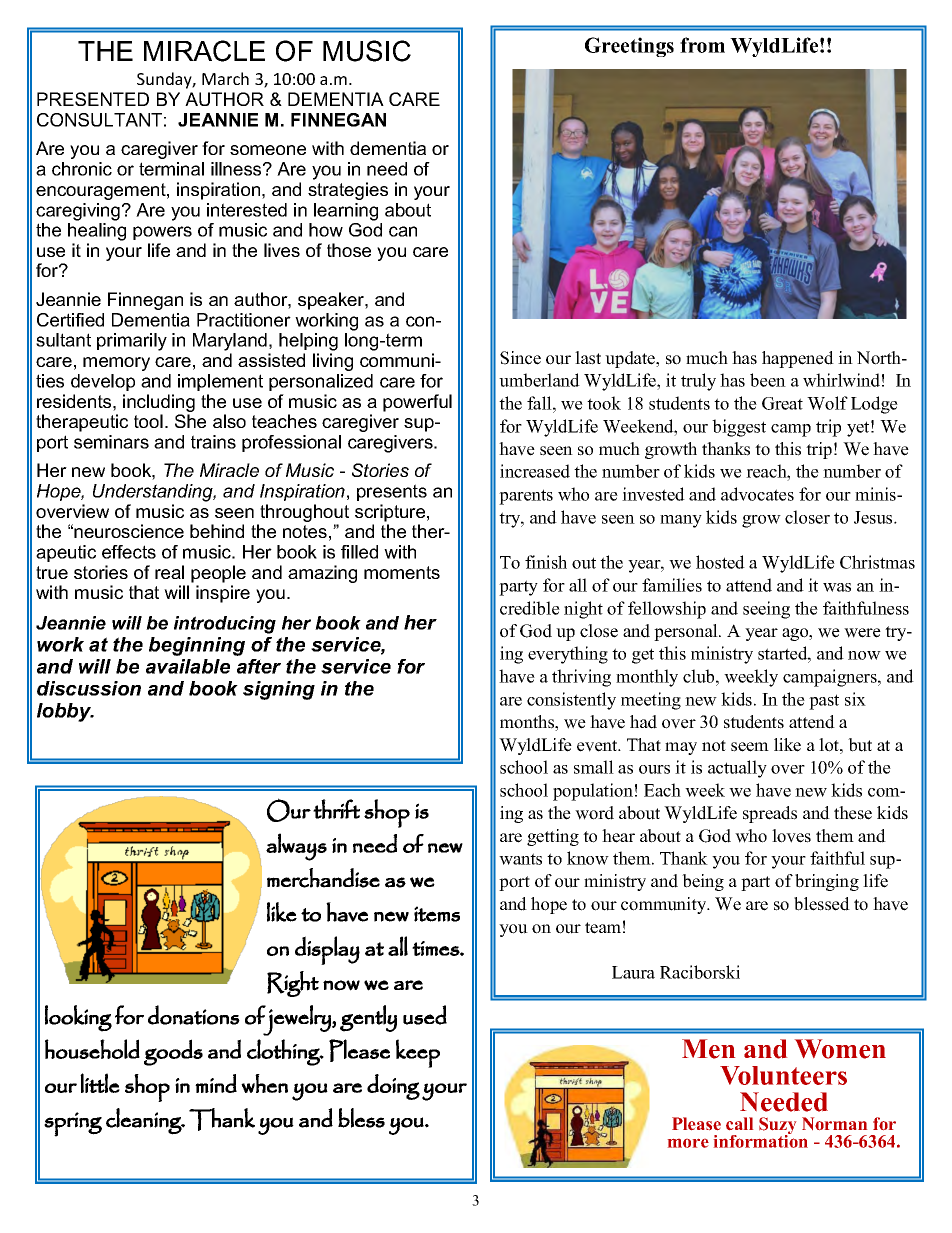  What do you see at coordinates (402, 572) in the page?
I see `moments` at bounding box center [402, 572].
